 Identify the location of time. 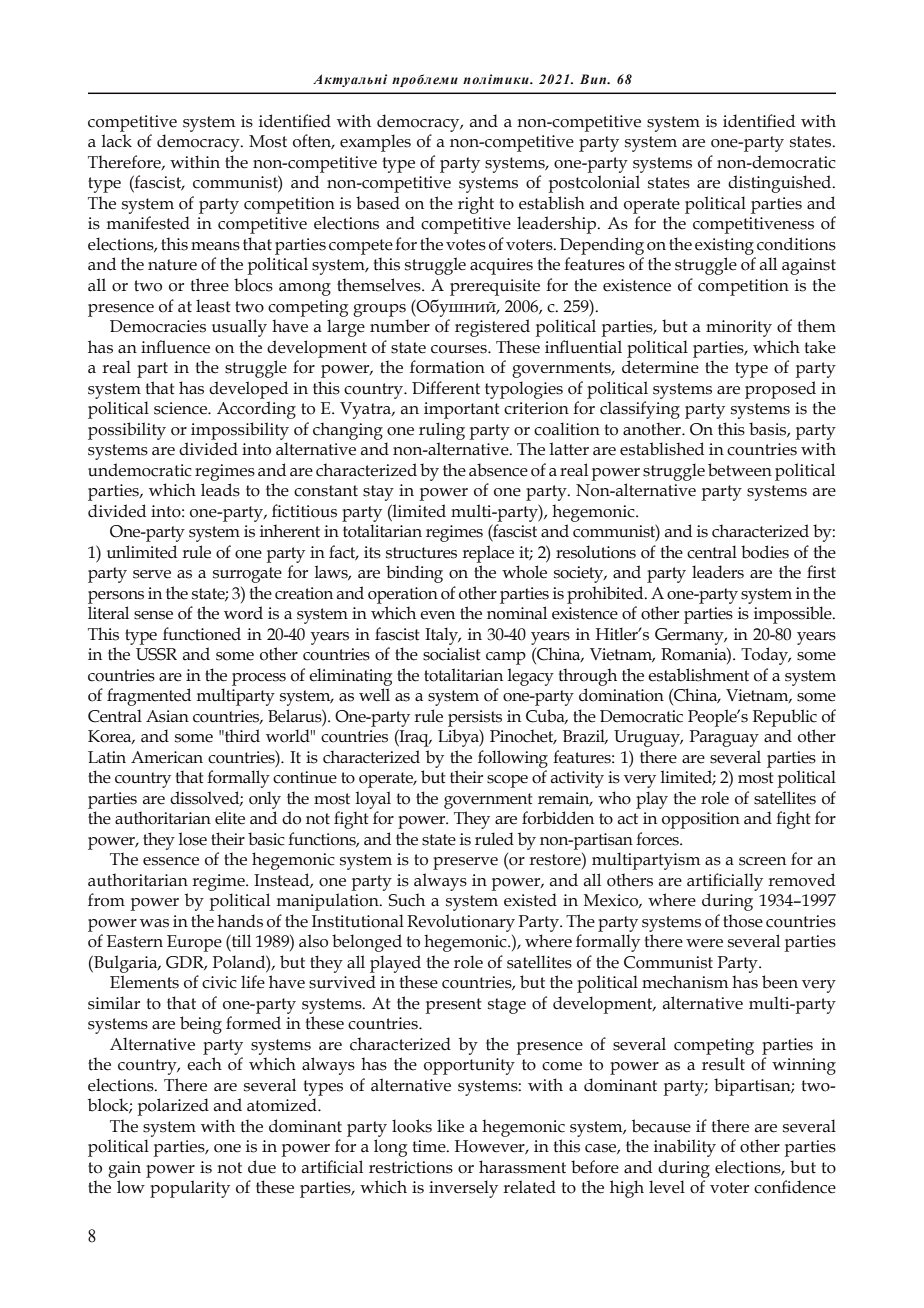
(430, 1146).
